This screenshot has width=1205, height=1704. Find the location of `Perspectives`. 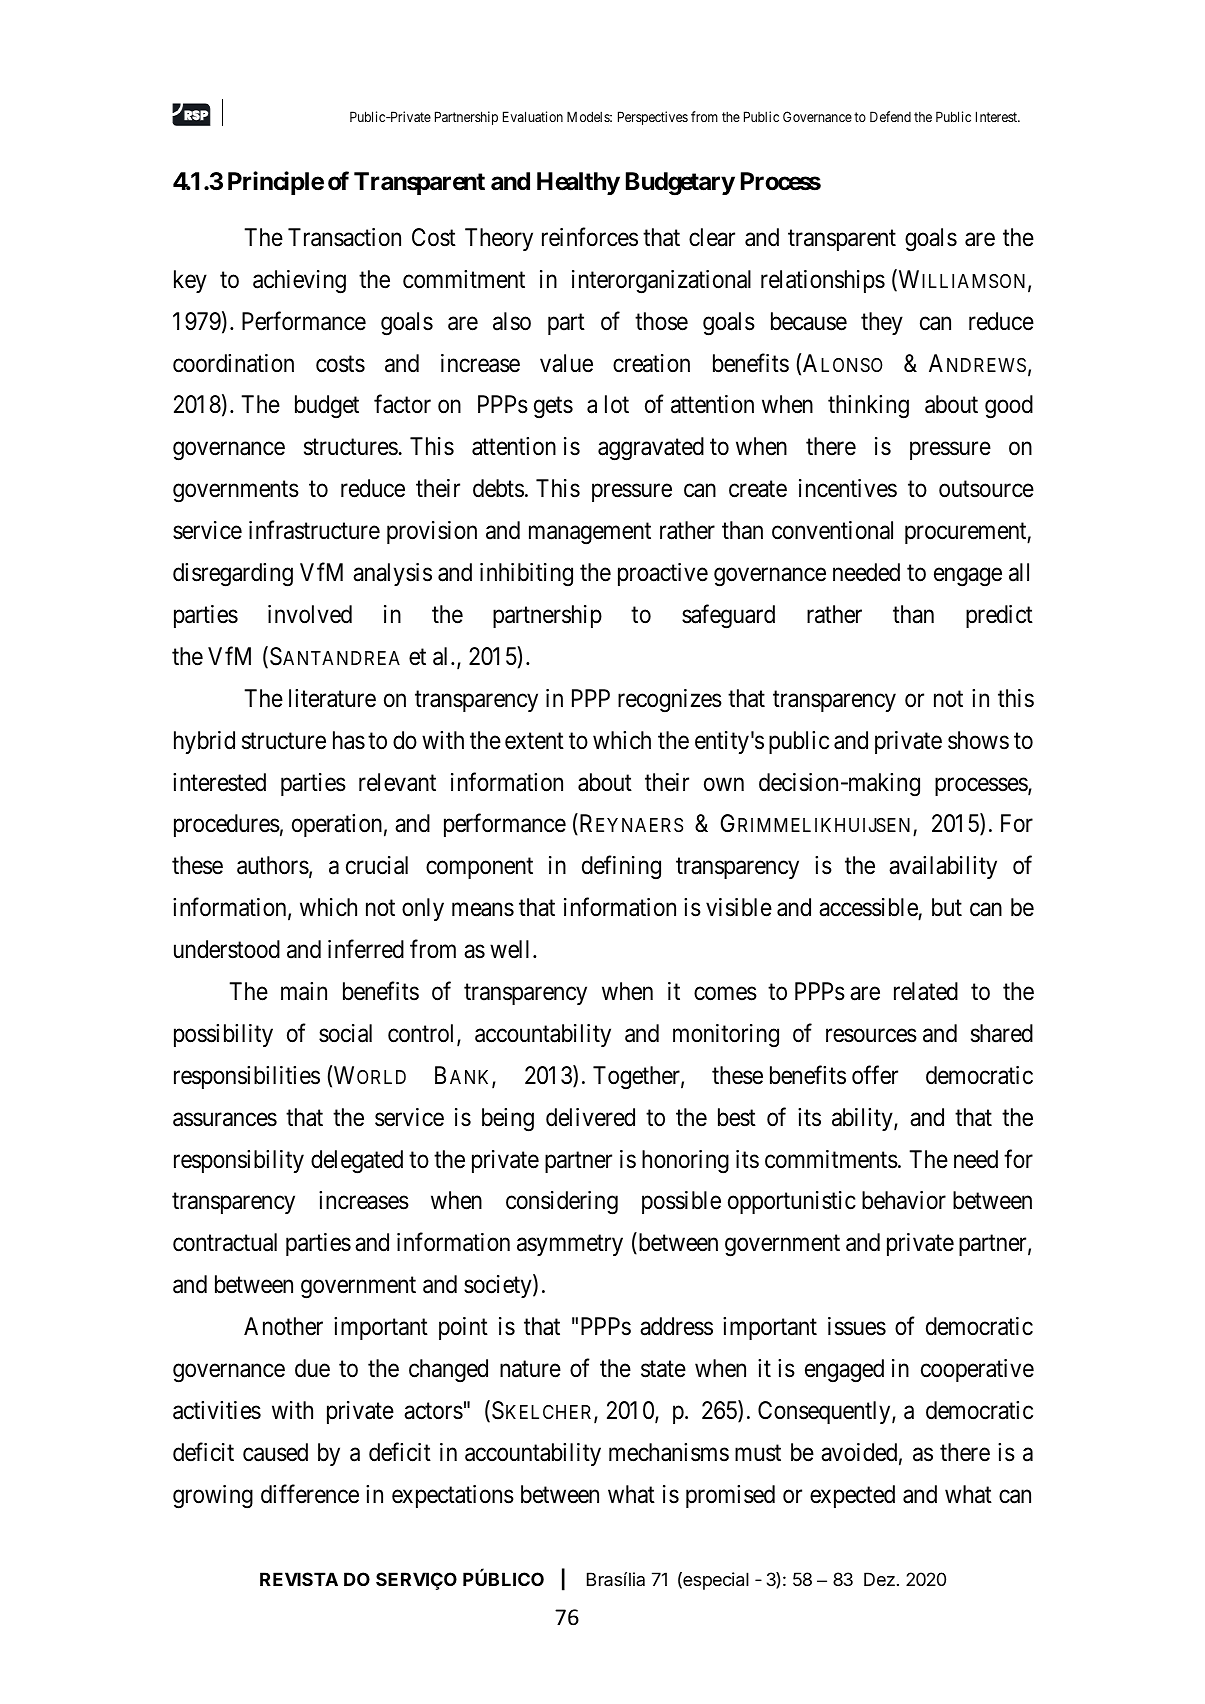

Perspectives is located at coordinates (653, 118).
